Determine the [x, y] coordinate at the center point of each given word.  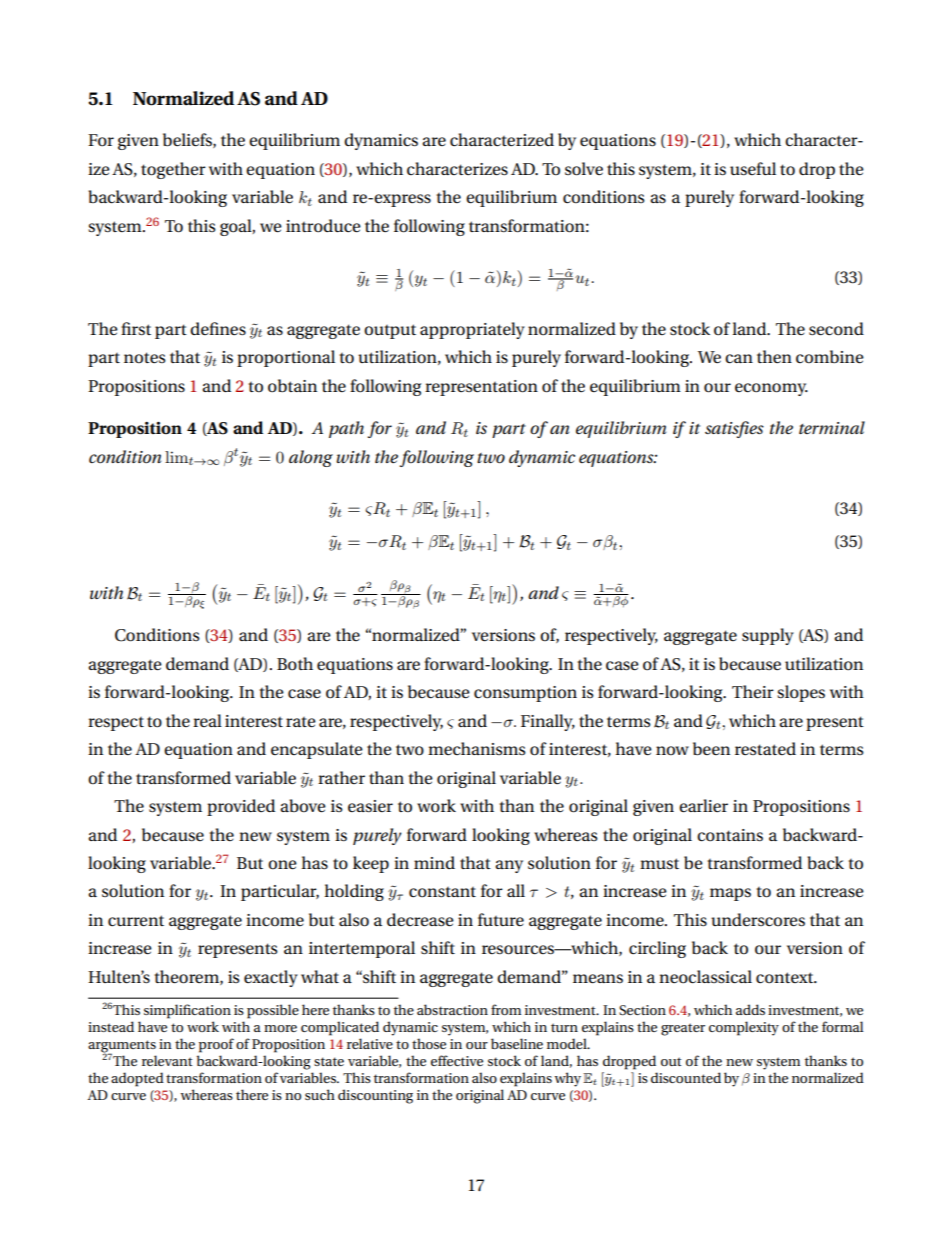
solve [584, 169]
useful [753, 169]
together [173, 170]
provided [241, 807]
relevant [167, 1060]
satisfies [734, 429]
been [711, 749]
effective [457, 1060]
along [311, 458]
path [346, 429]
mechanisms [477, 749]
